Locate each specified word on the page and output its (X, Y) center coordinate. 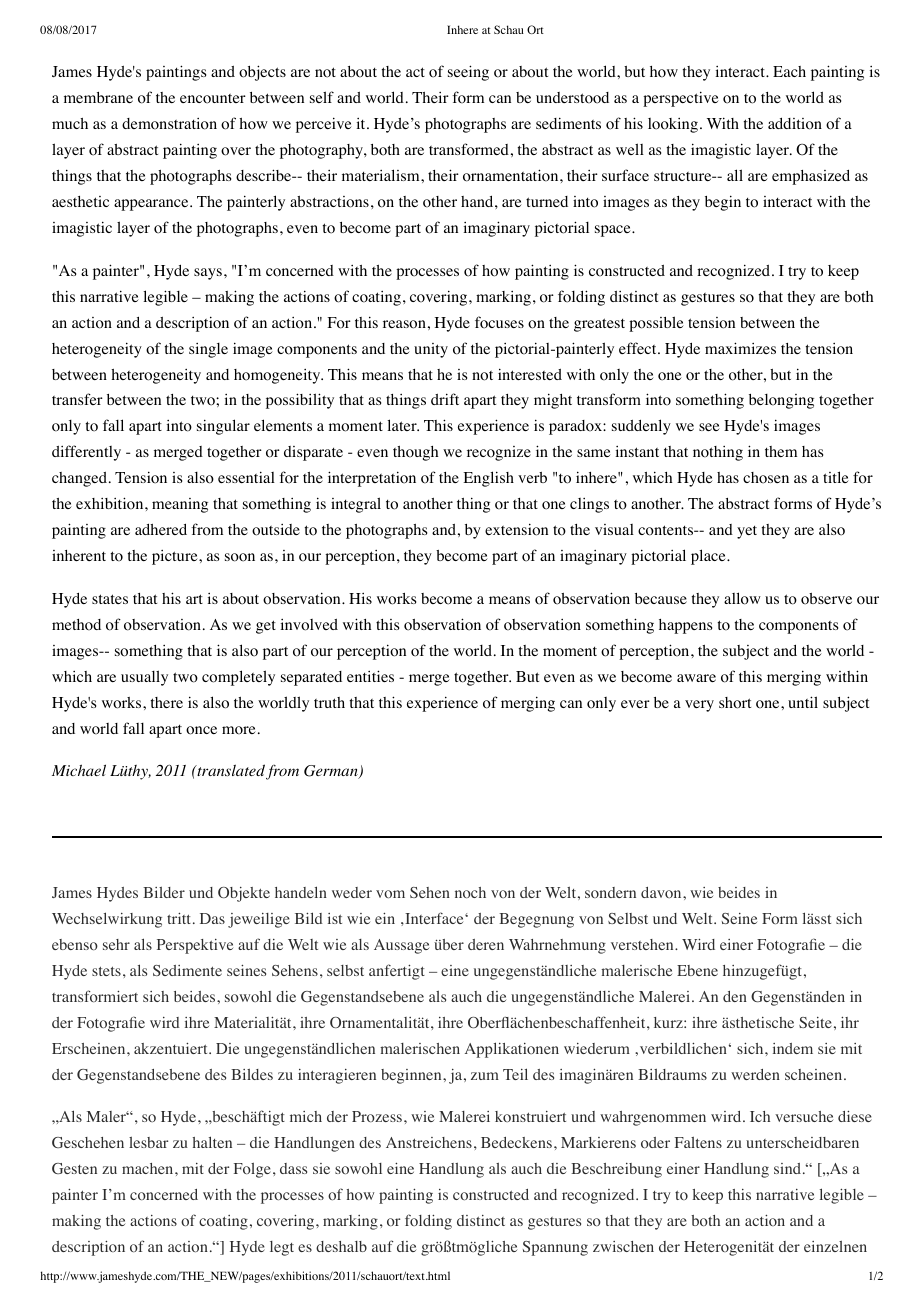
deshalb (341, 1246)
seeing (468, 73)
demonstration (169, 124)
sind (787, 1168)
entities (370, 676)
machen (149, 1168)
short (735, 703)
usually (144, 678)
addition (795, 124)
